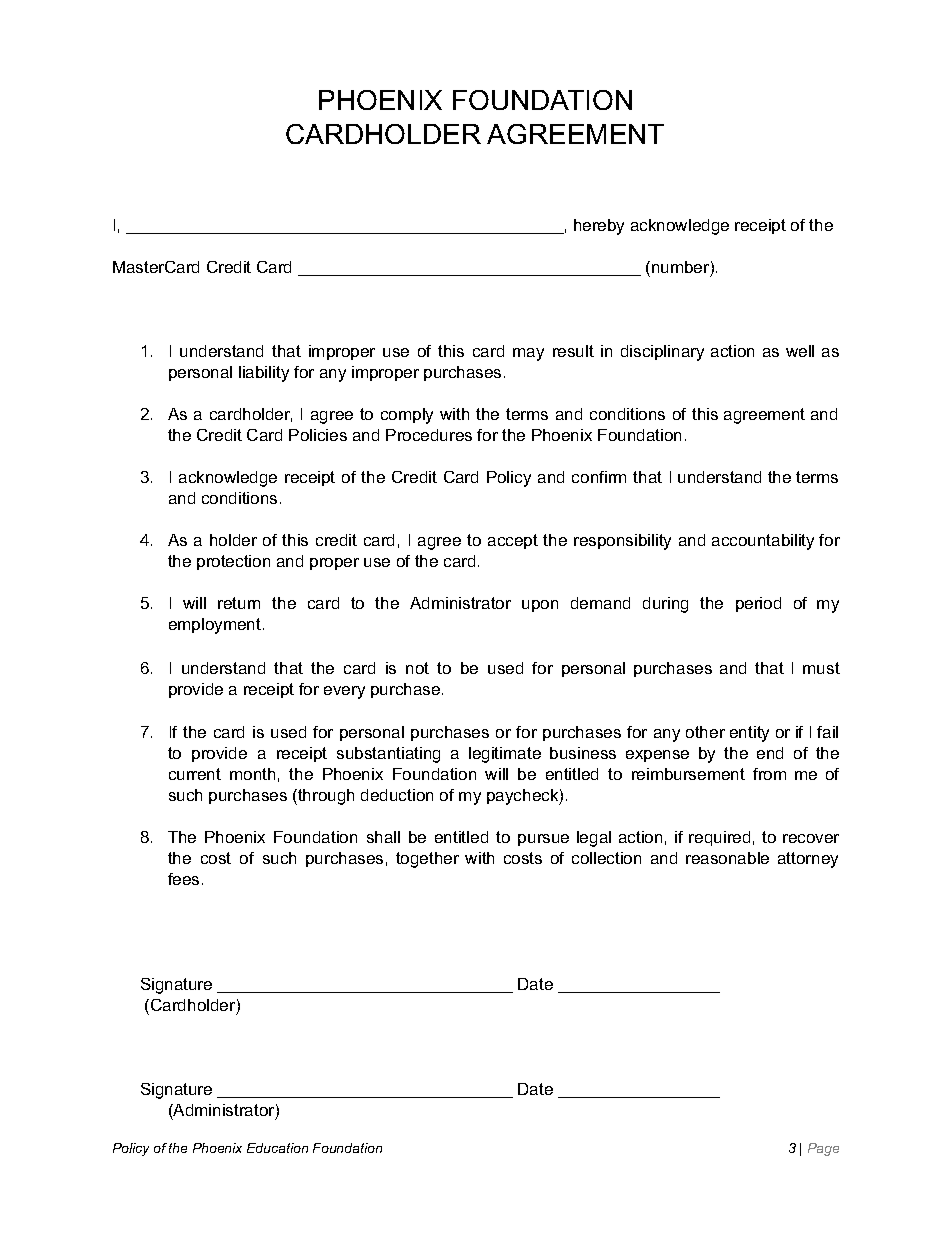 This image has height=1233, width=952. Describe the element at coordinates (429, 435) in the image. I see `Procedures` at that location.
